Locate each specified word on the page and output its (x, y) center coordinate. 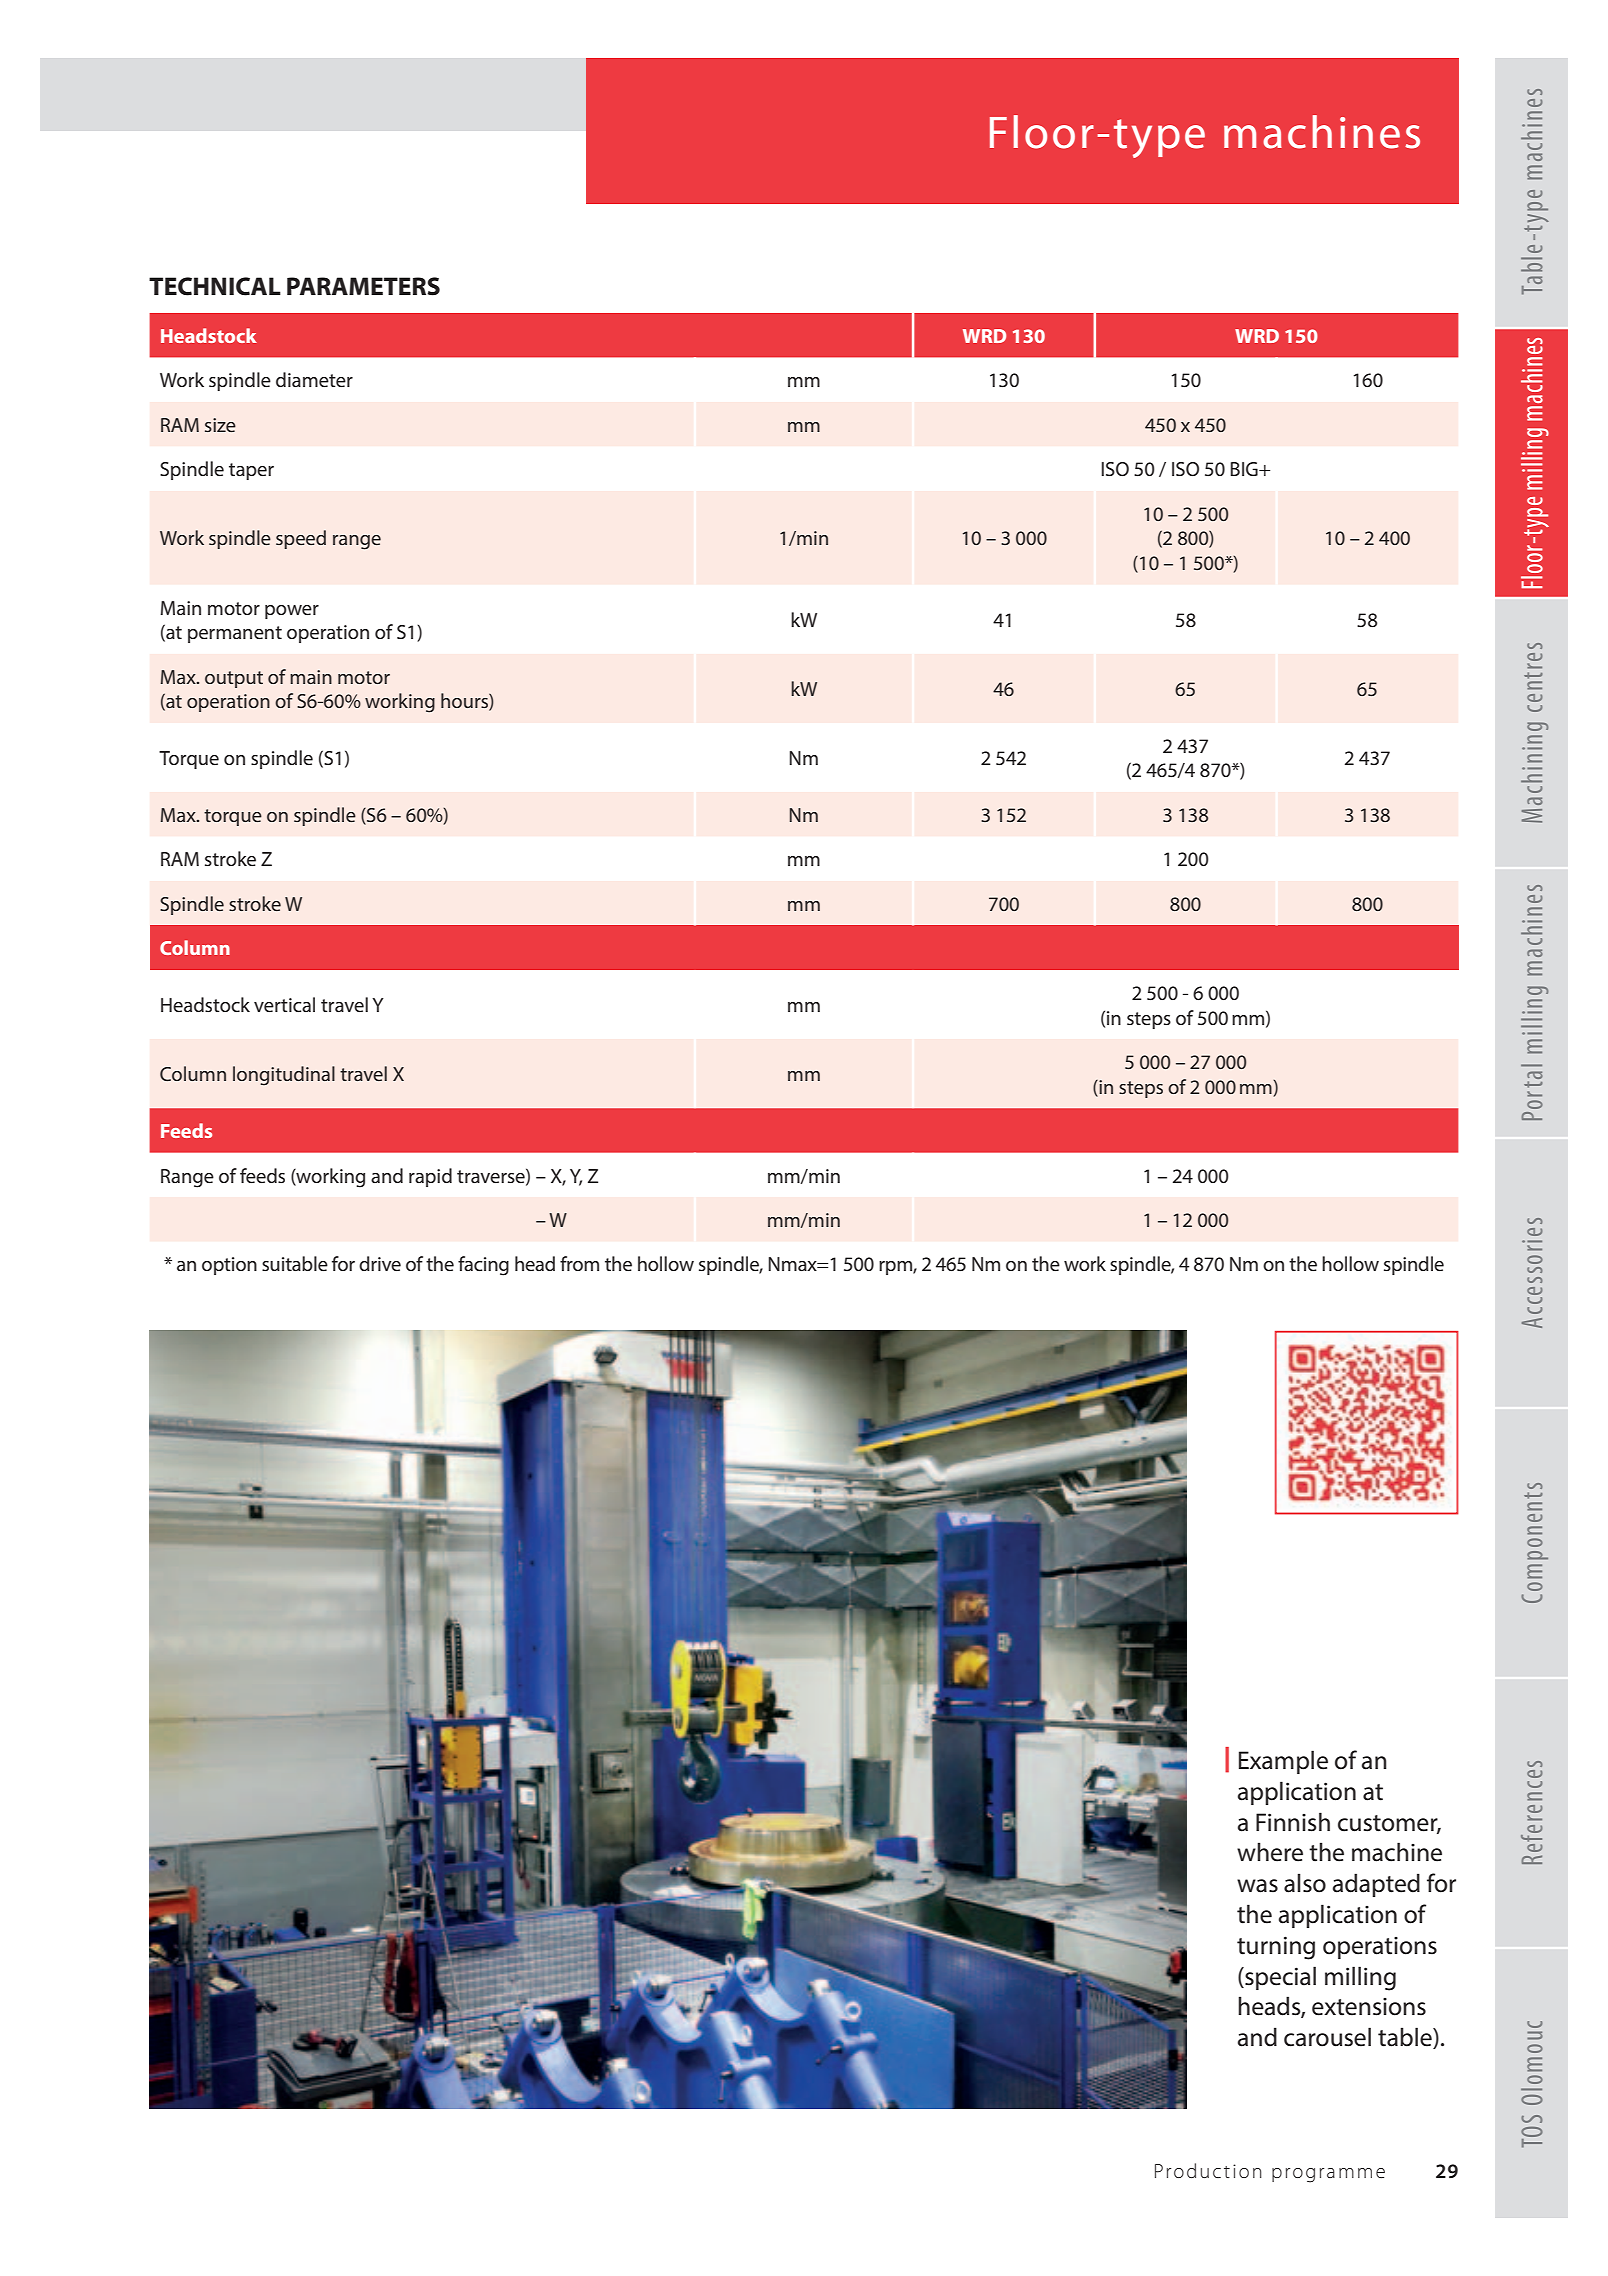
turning (1276, 1948)
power (292, 612)
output (234, 679)
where (1270, 1852)
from (579, 1263)
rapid (430, 1177)
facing (483, 1266)
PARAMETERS (363, 286)
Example (1283, 1762)
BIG (1245, 469)
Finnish (1293, 1822)
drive (380, 1263)
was (1257, 1886)
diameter (314, 379)
